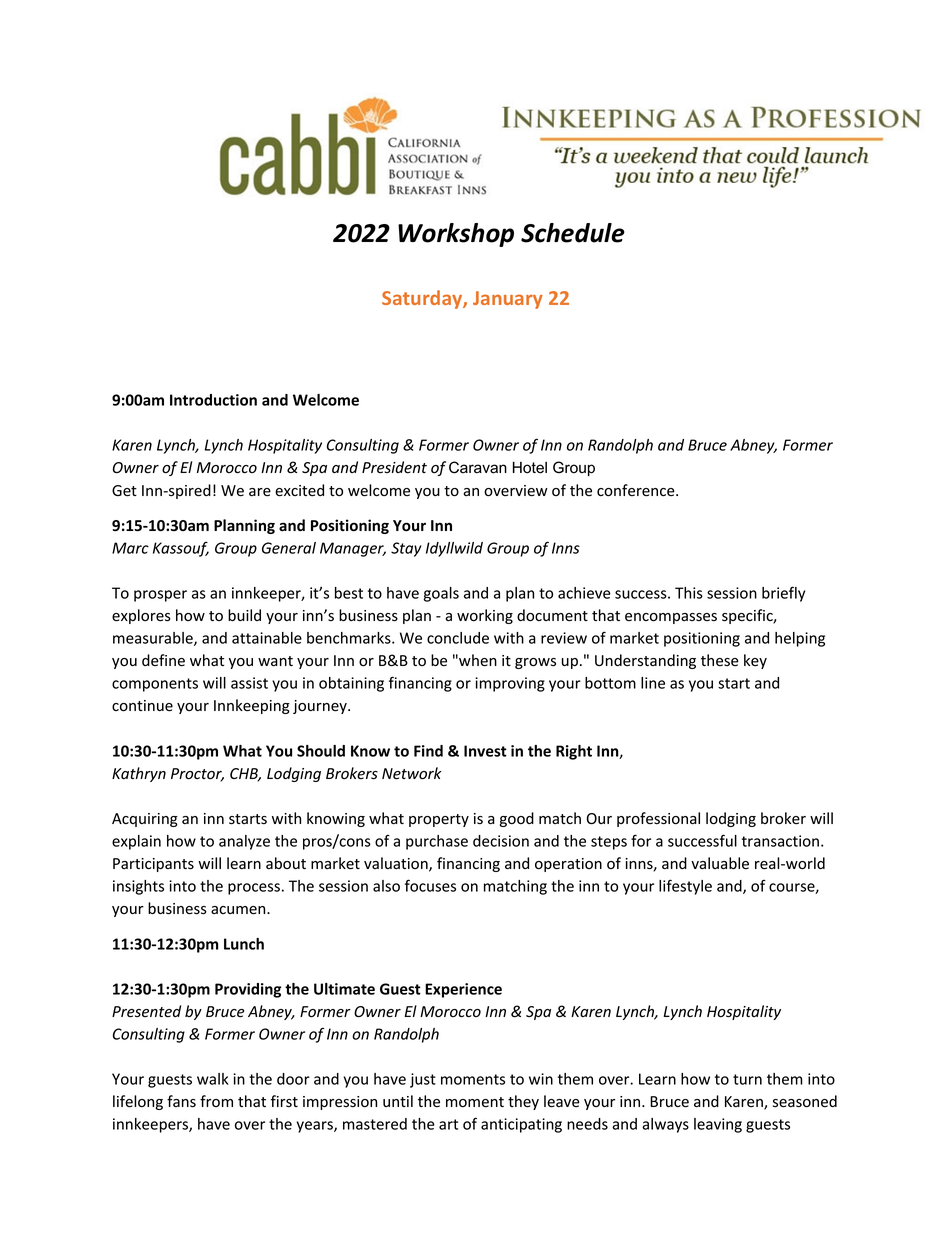  Describe the element at coordinates (216, 1101) in the page. I see `from` at that location.
